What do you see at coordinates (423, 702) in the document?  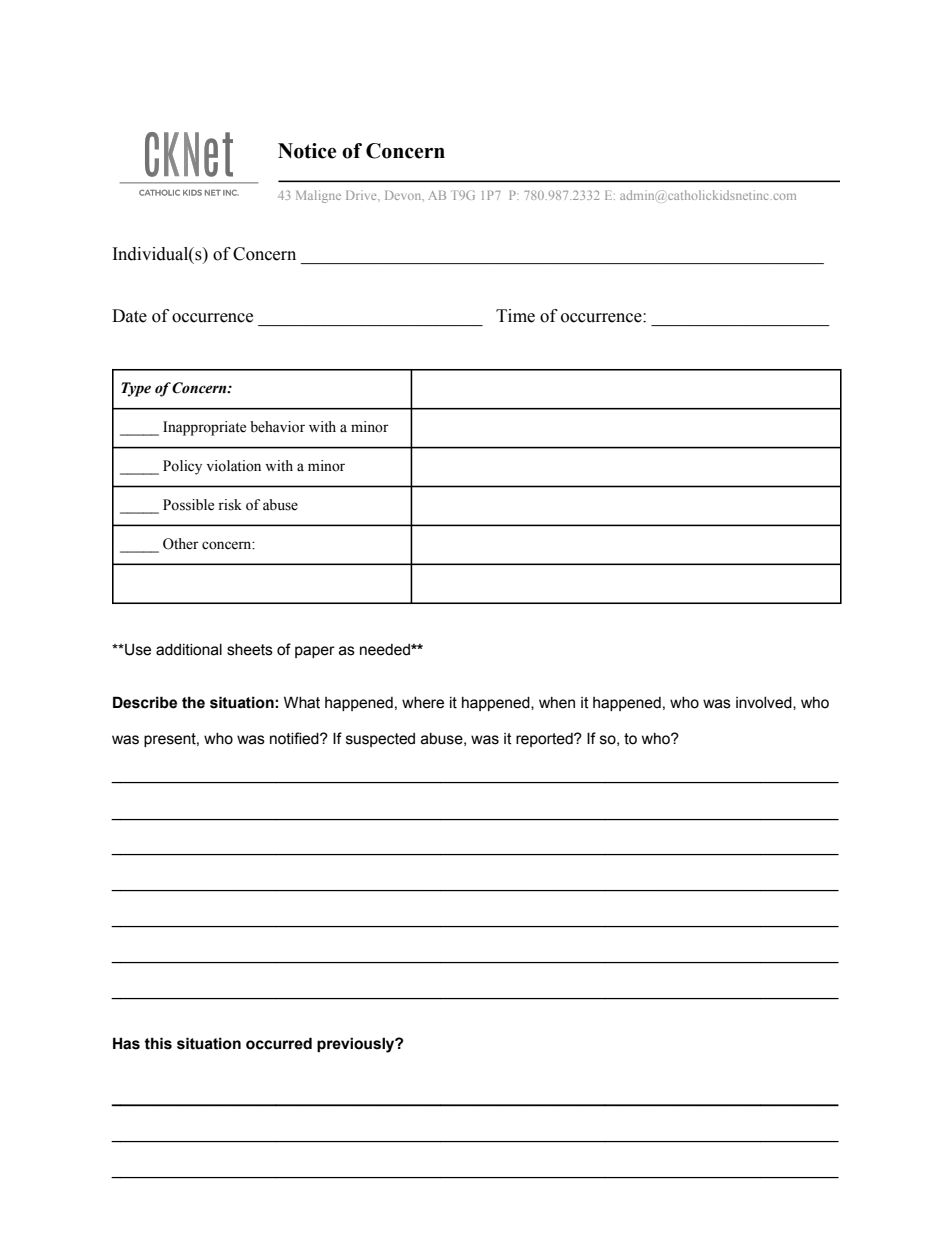 I see `where` at bounding box center [423, 702].
